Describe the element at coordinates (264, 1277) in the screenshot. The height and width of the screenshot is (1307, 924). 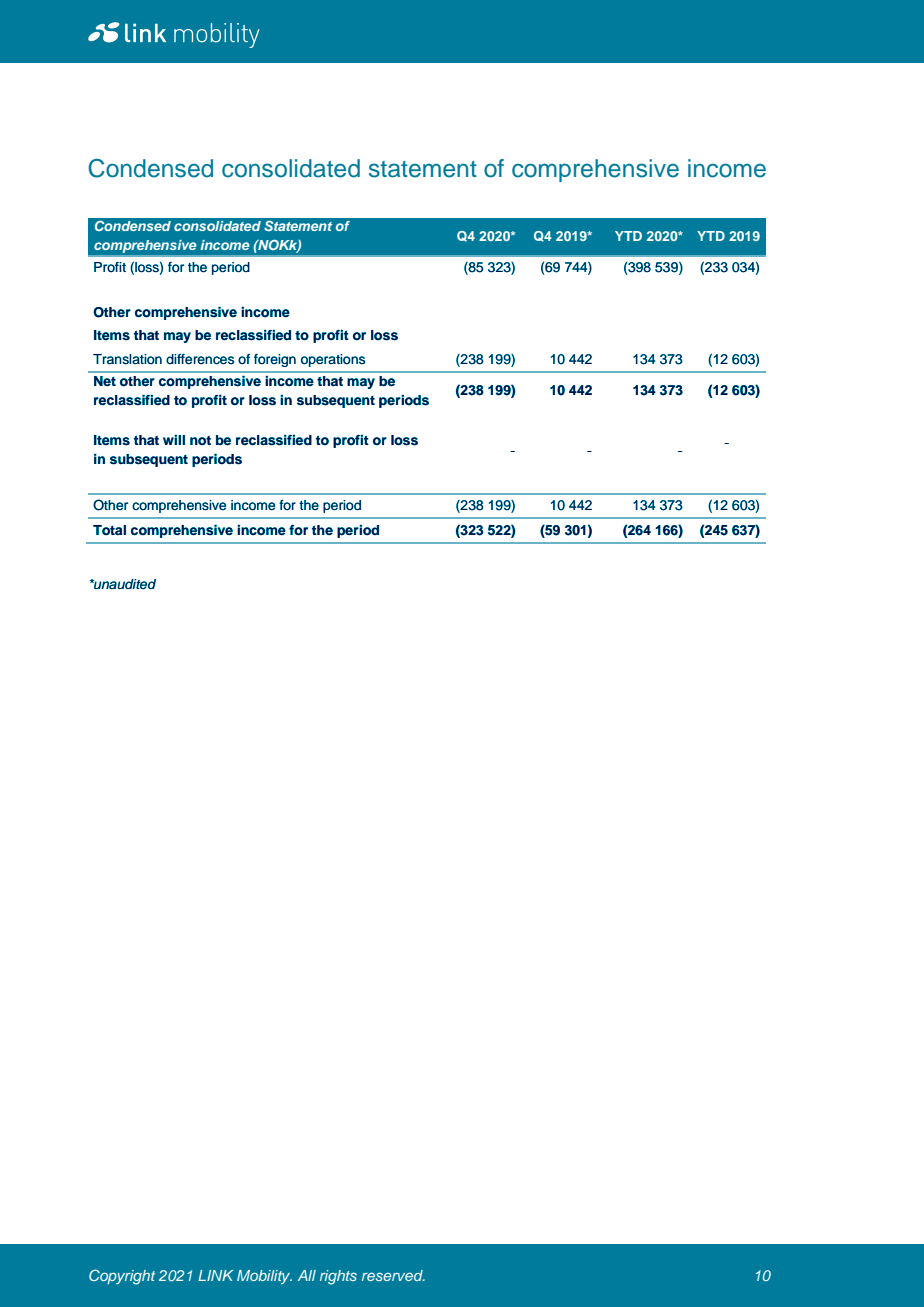
I see `Mobility` at that location.
